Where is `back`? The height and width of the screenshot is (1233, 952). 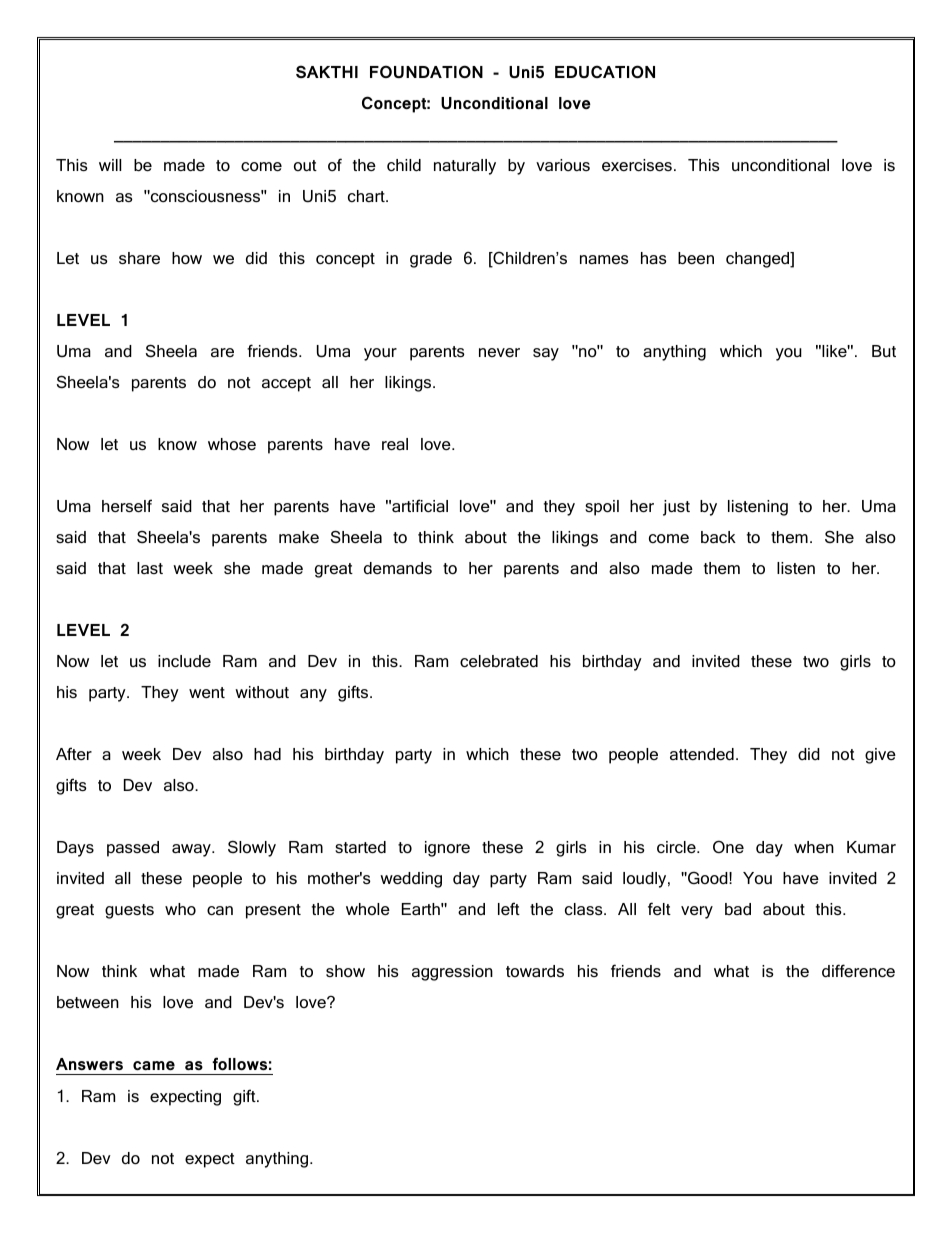
back is located at coordinates (718, 537).
